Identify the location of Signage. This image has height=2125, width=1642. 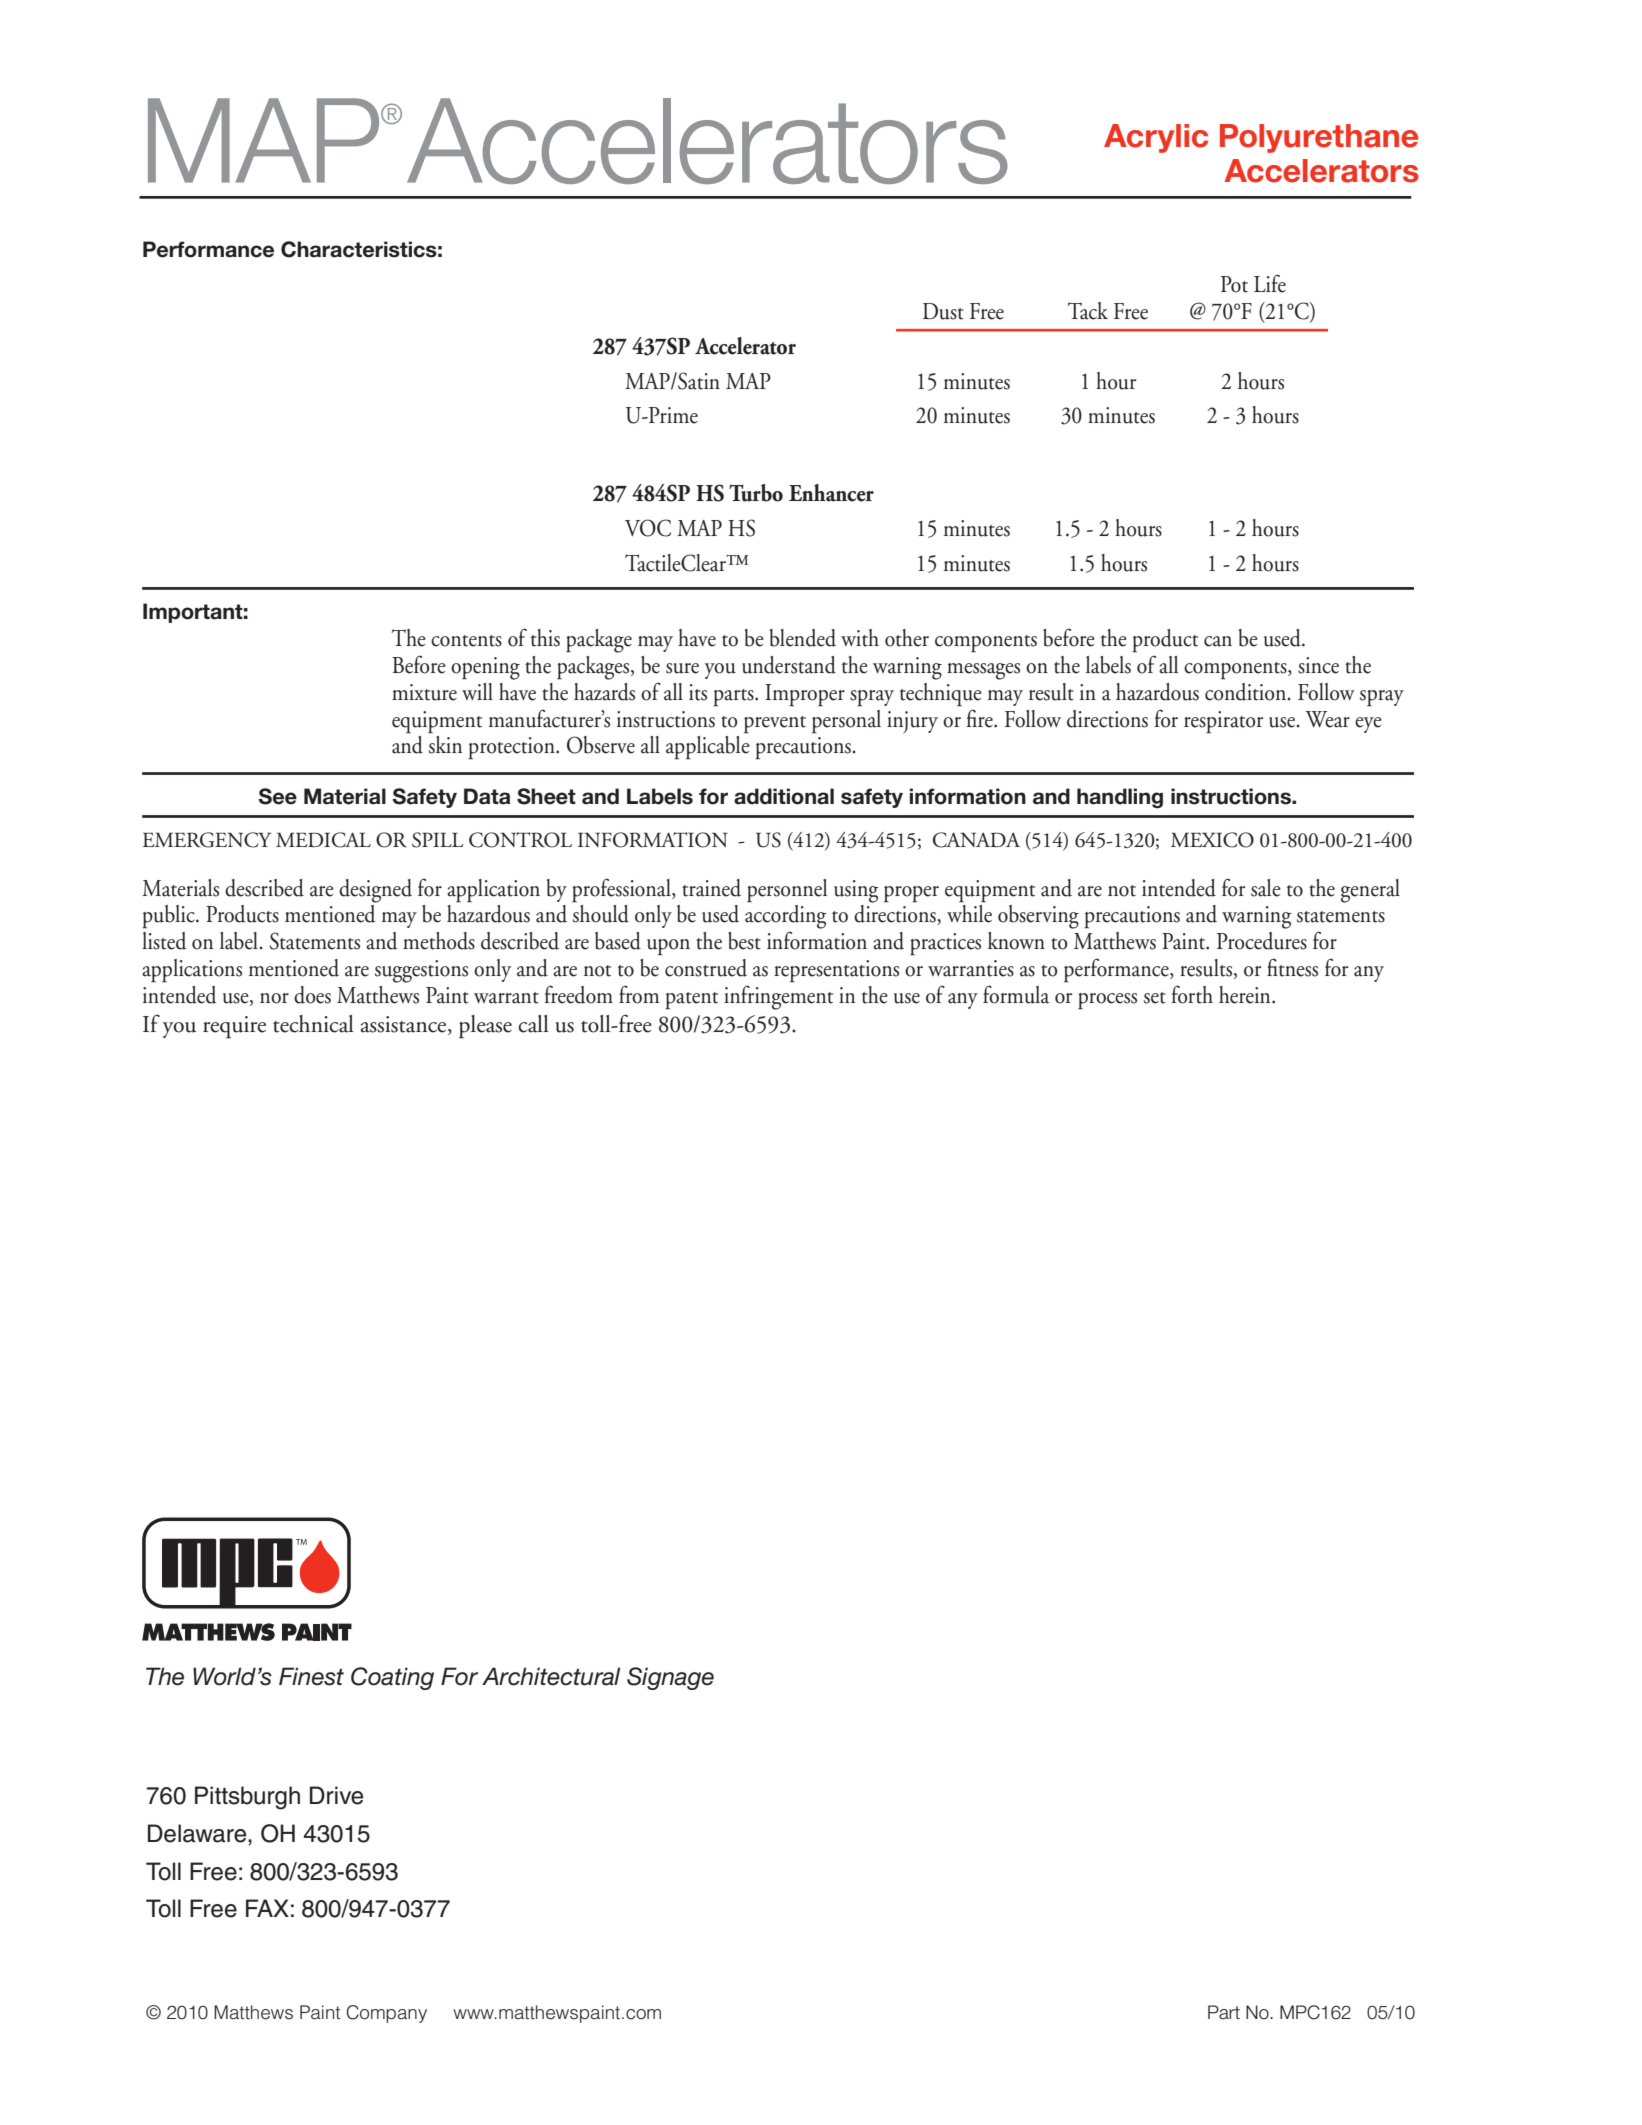
(670, 1678).
